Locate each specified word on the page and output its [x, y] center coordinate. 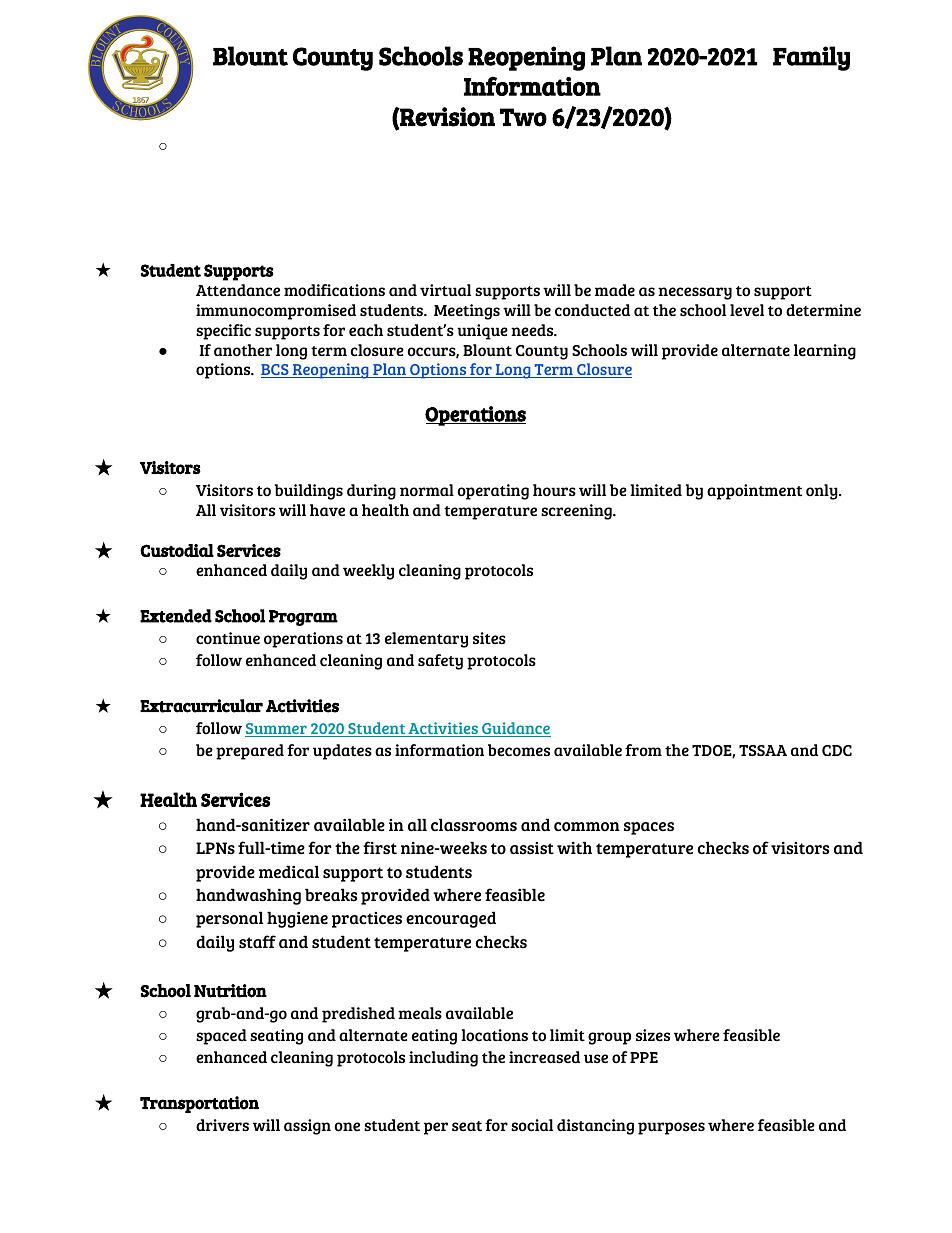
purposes [671, 1128]
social [532, 1125]
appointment [754, 492]
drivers [222, 1125]
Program [303, 618]
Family [811, 58]
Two [523, 117]
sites [489, 638]
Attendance [238, 290]
